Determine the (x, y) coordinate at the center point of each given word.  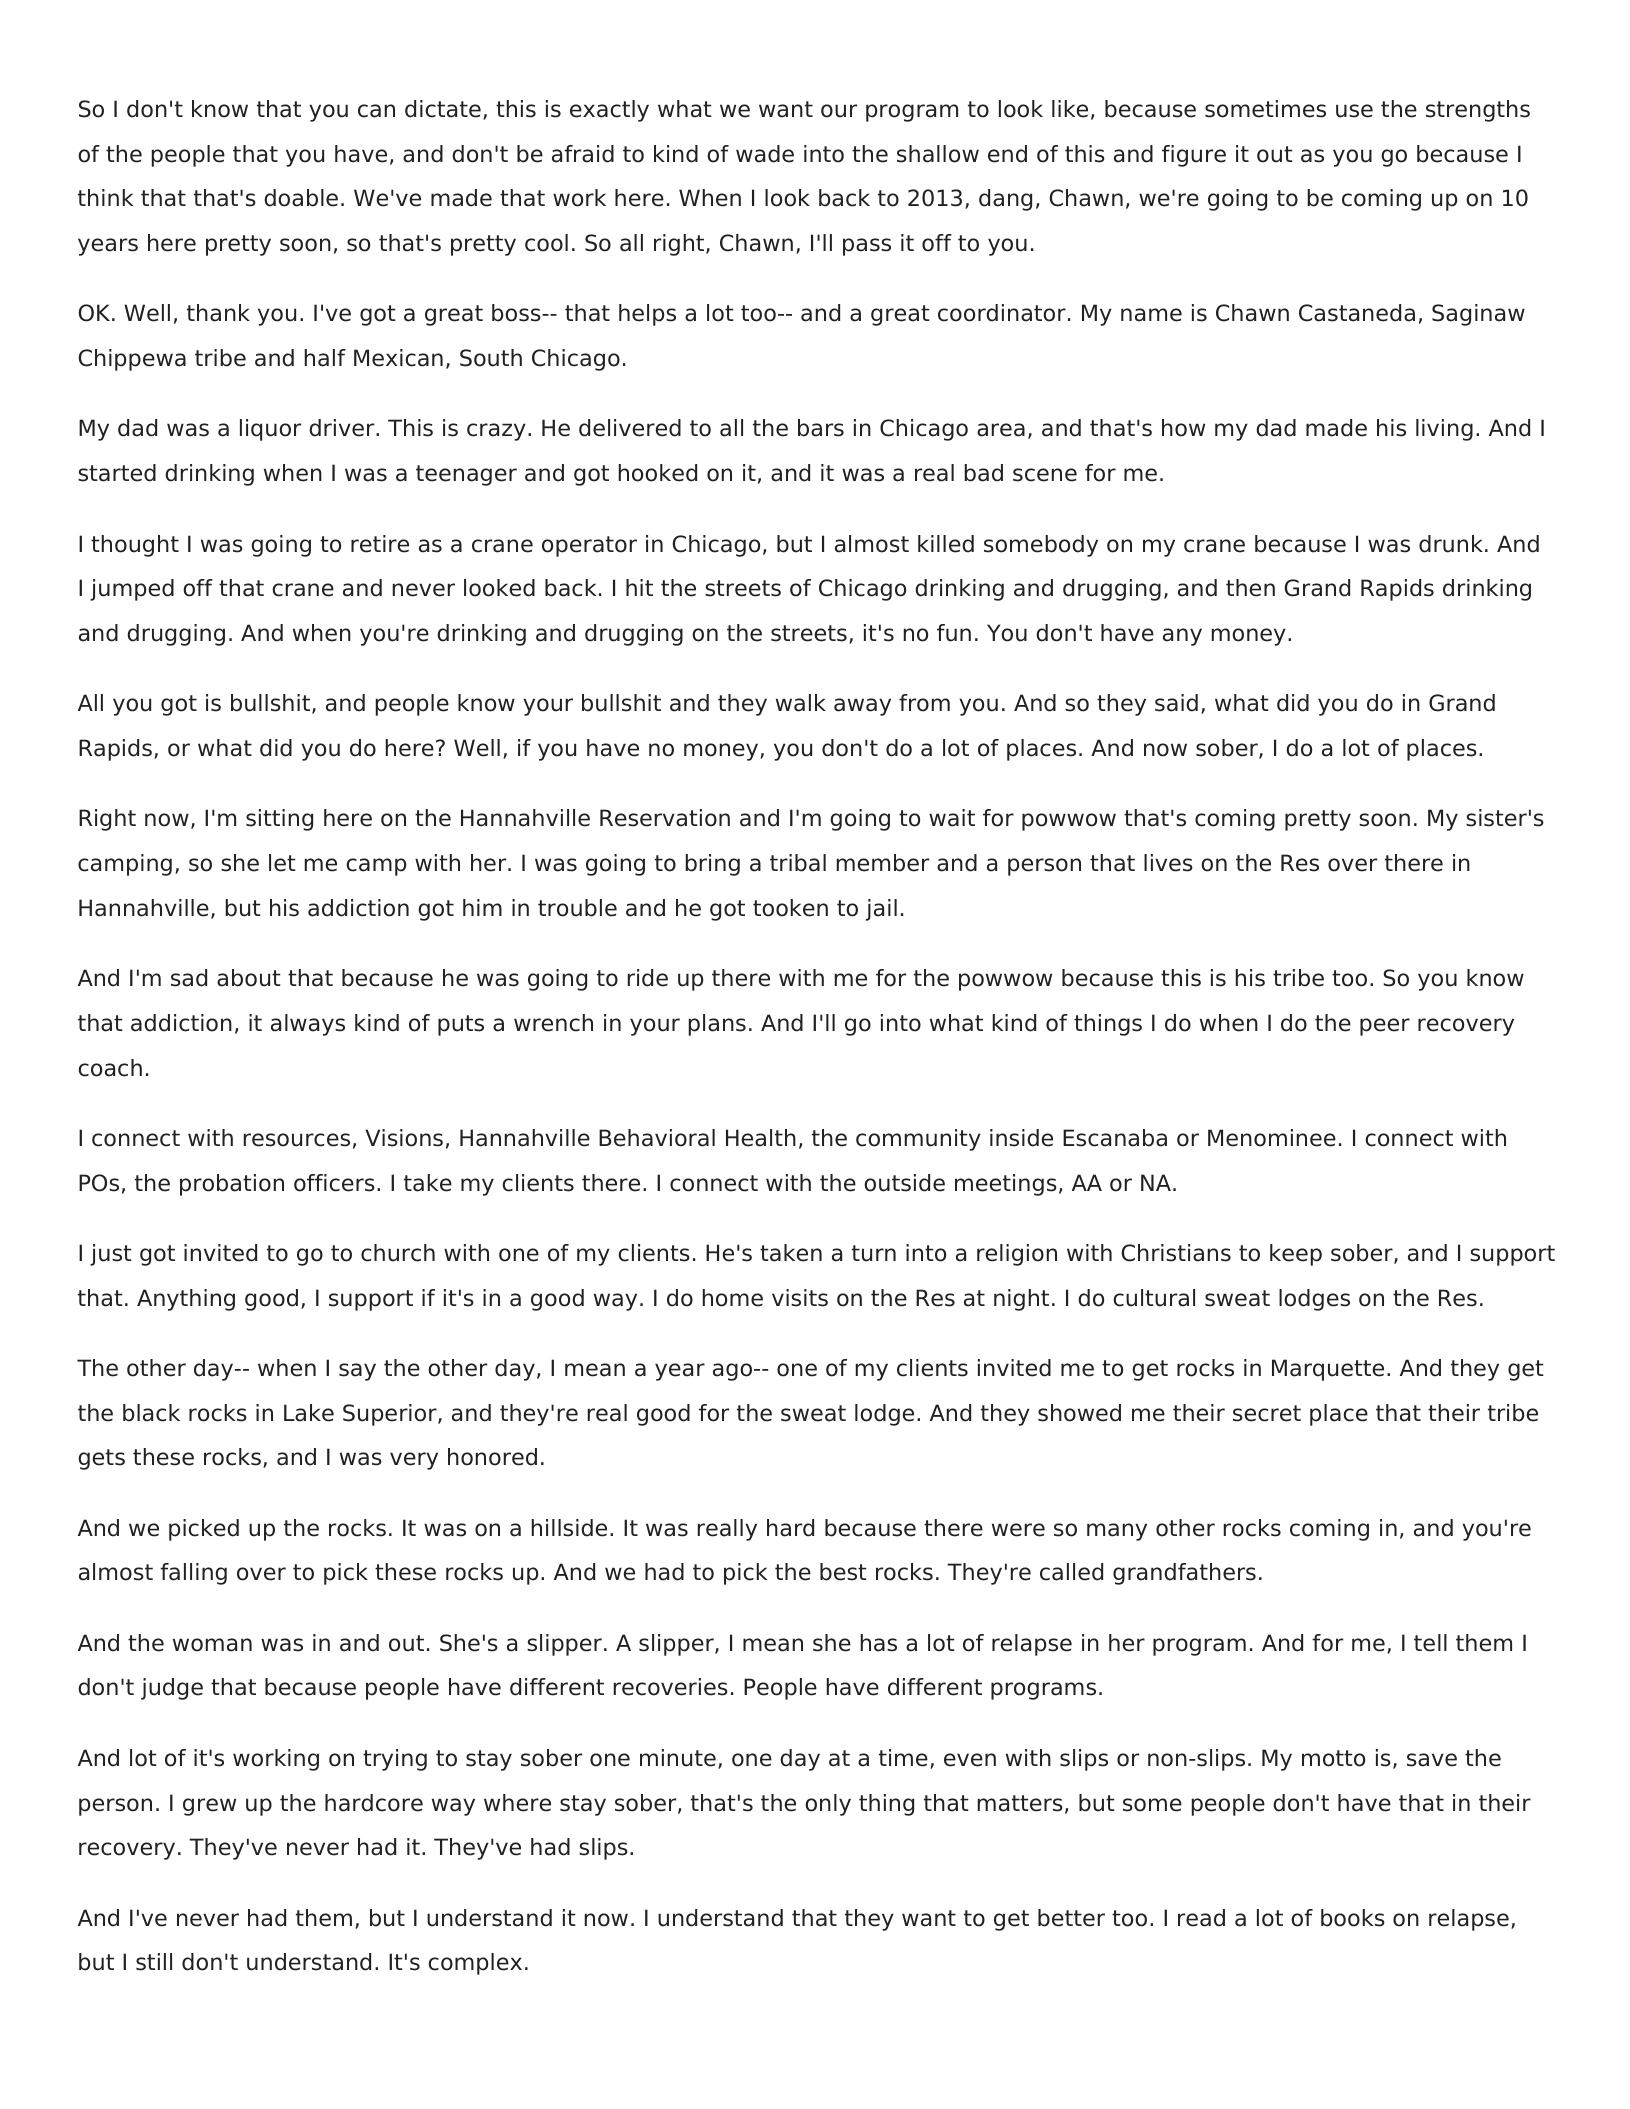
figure (1194, 156)
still (154, 1962)
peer (1385, 1027)
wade (765, 154)
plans (717, 1025)
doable (301, 198)
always (308, 1025)
